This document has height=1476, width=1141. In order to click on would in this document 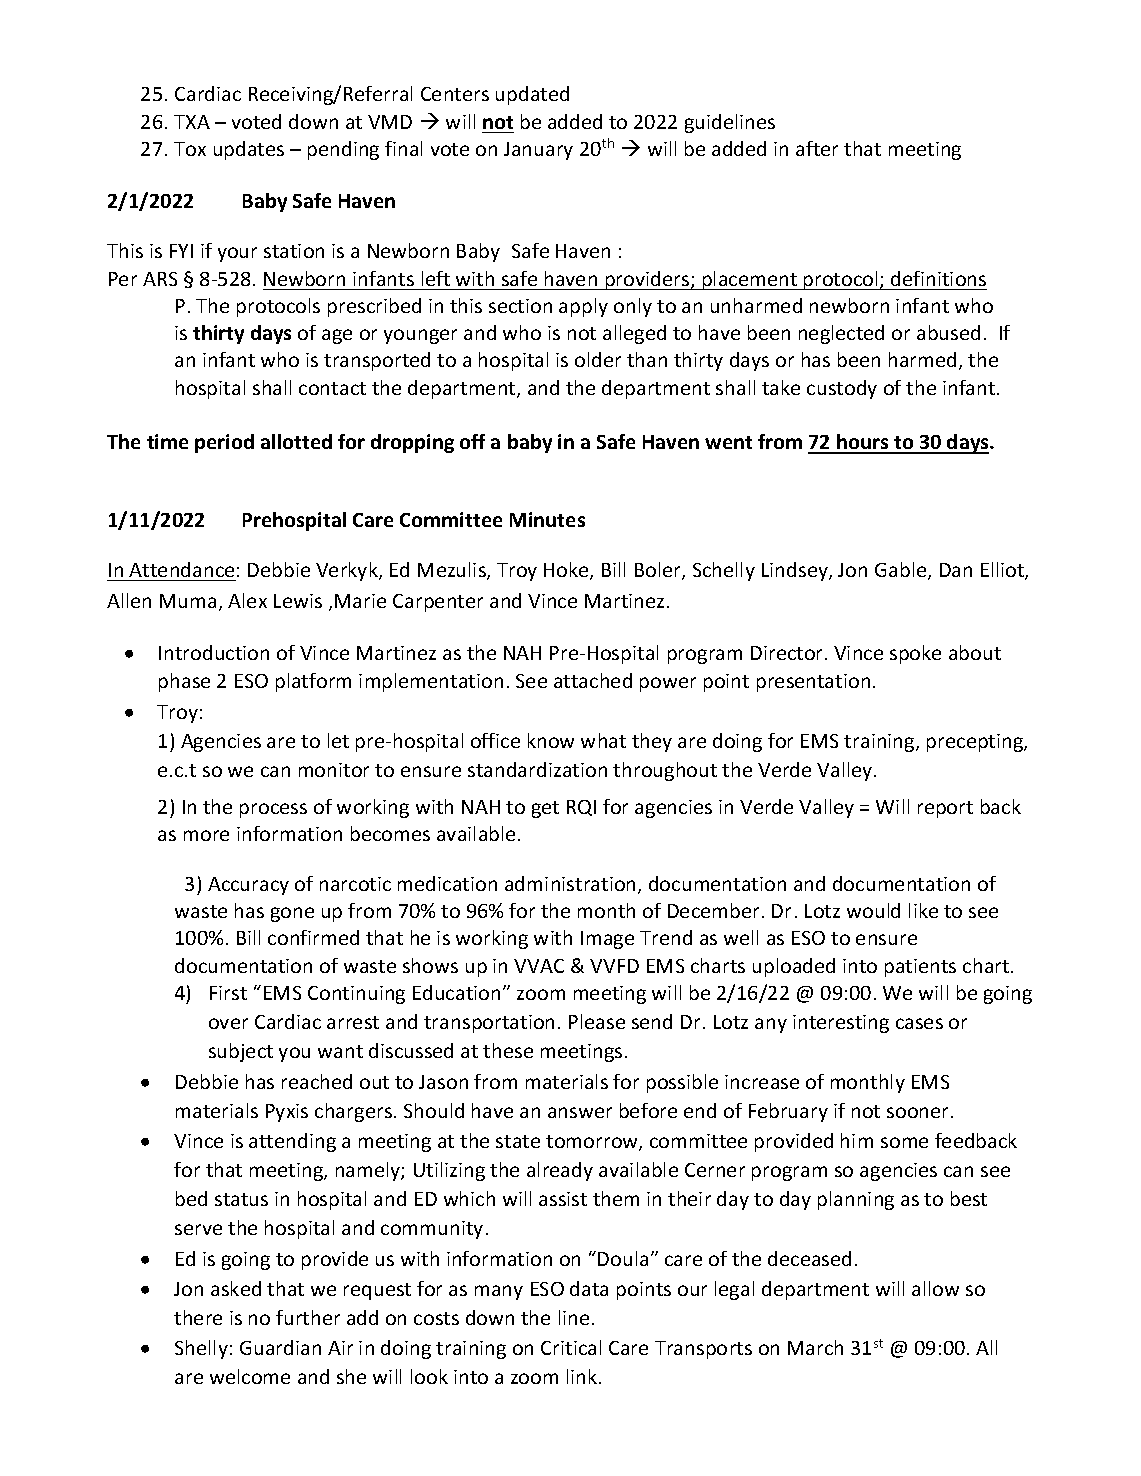, I will do `click(873, 910)`.
